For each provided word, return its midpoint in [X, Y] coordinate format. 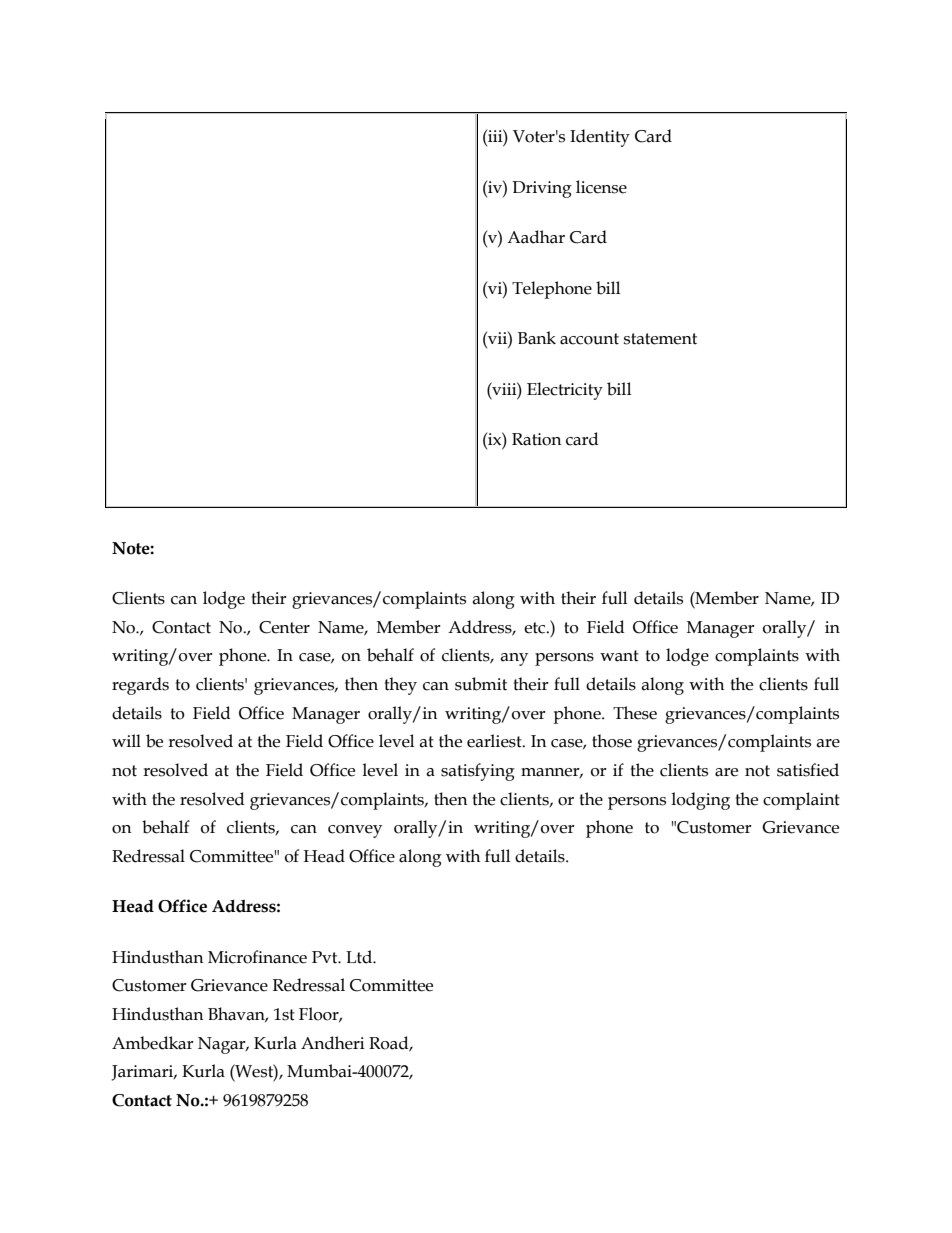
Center [284, 627]
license [601, 187]
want [619, 656]
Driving [542, 189]
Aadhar [536, 237]
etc [536, 628]
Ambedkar [153, 1043]
